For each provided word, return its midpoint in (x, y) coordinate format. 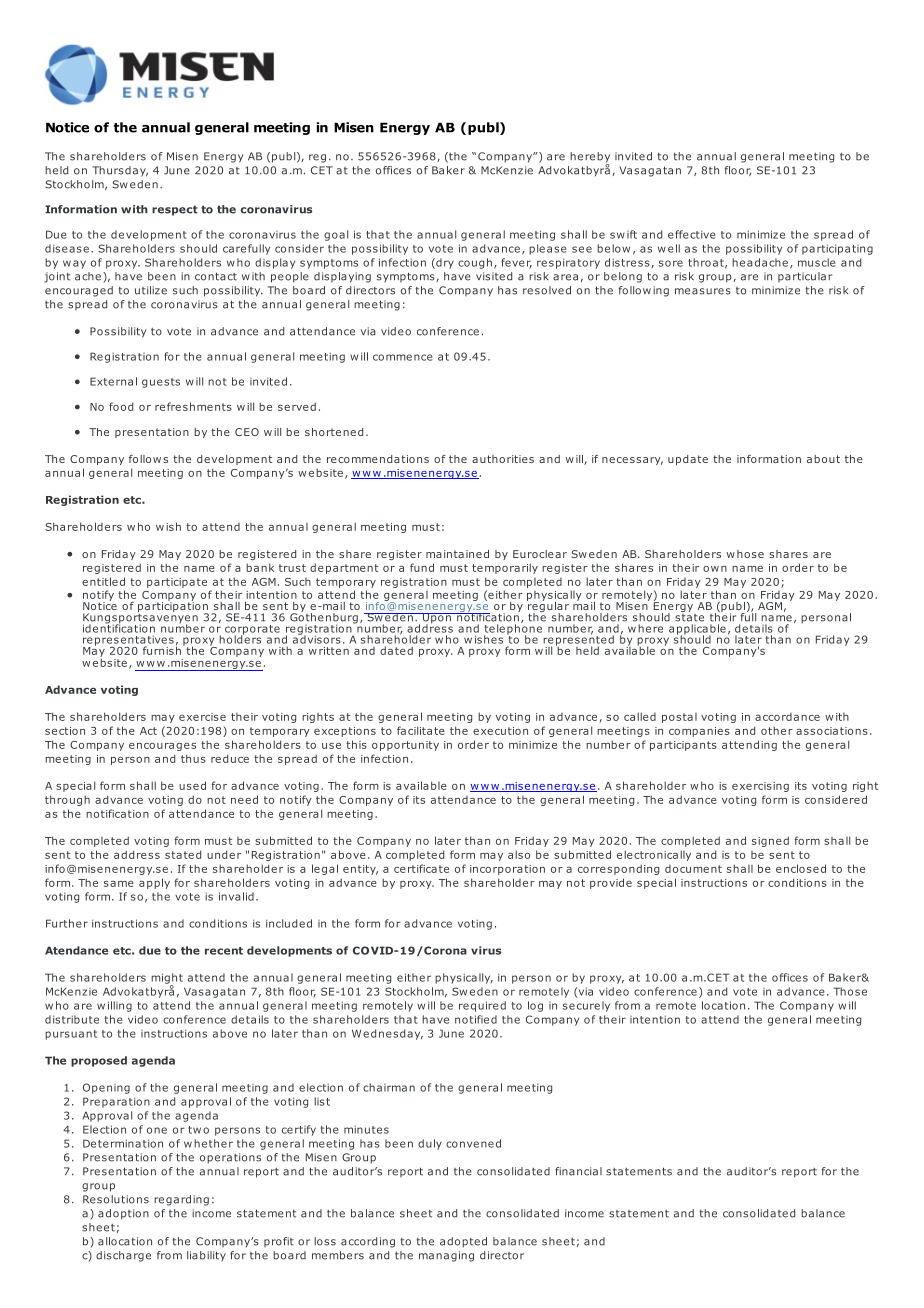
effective (692, 234)
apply (154, 883)
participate (177, 583)
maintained (457, 554)
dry (444, 263)
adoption (123, 1214)
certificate (421, 868)
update (688, 460)
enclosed (801, 868)
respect (175, 210)
